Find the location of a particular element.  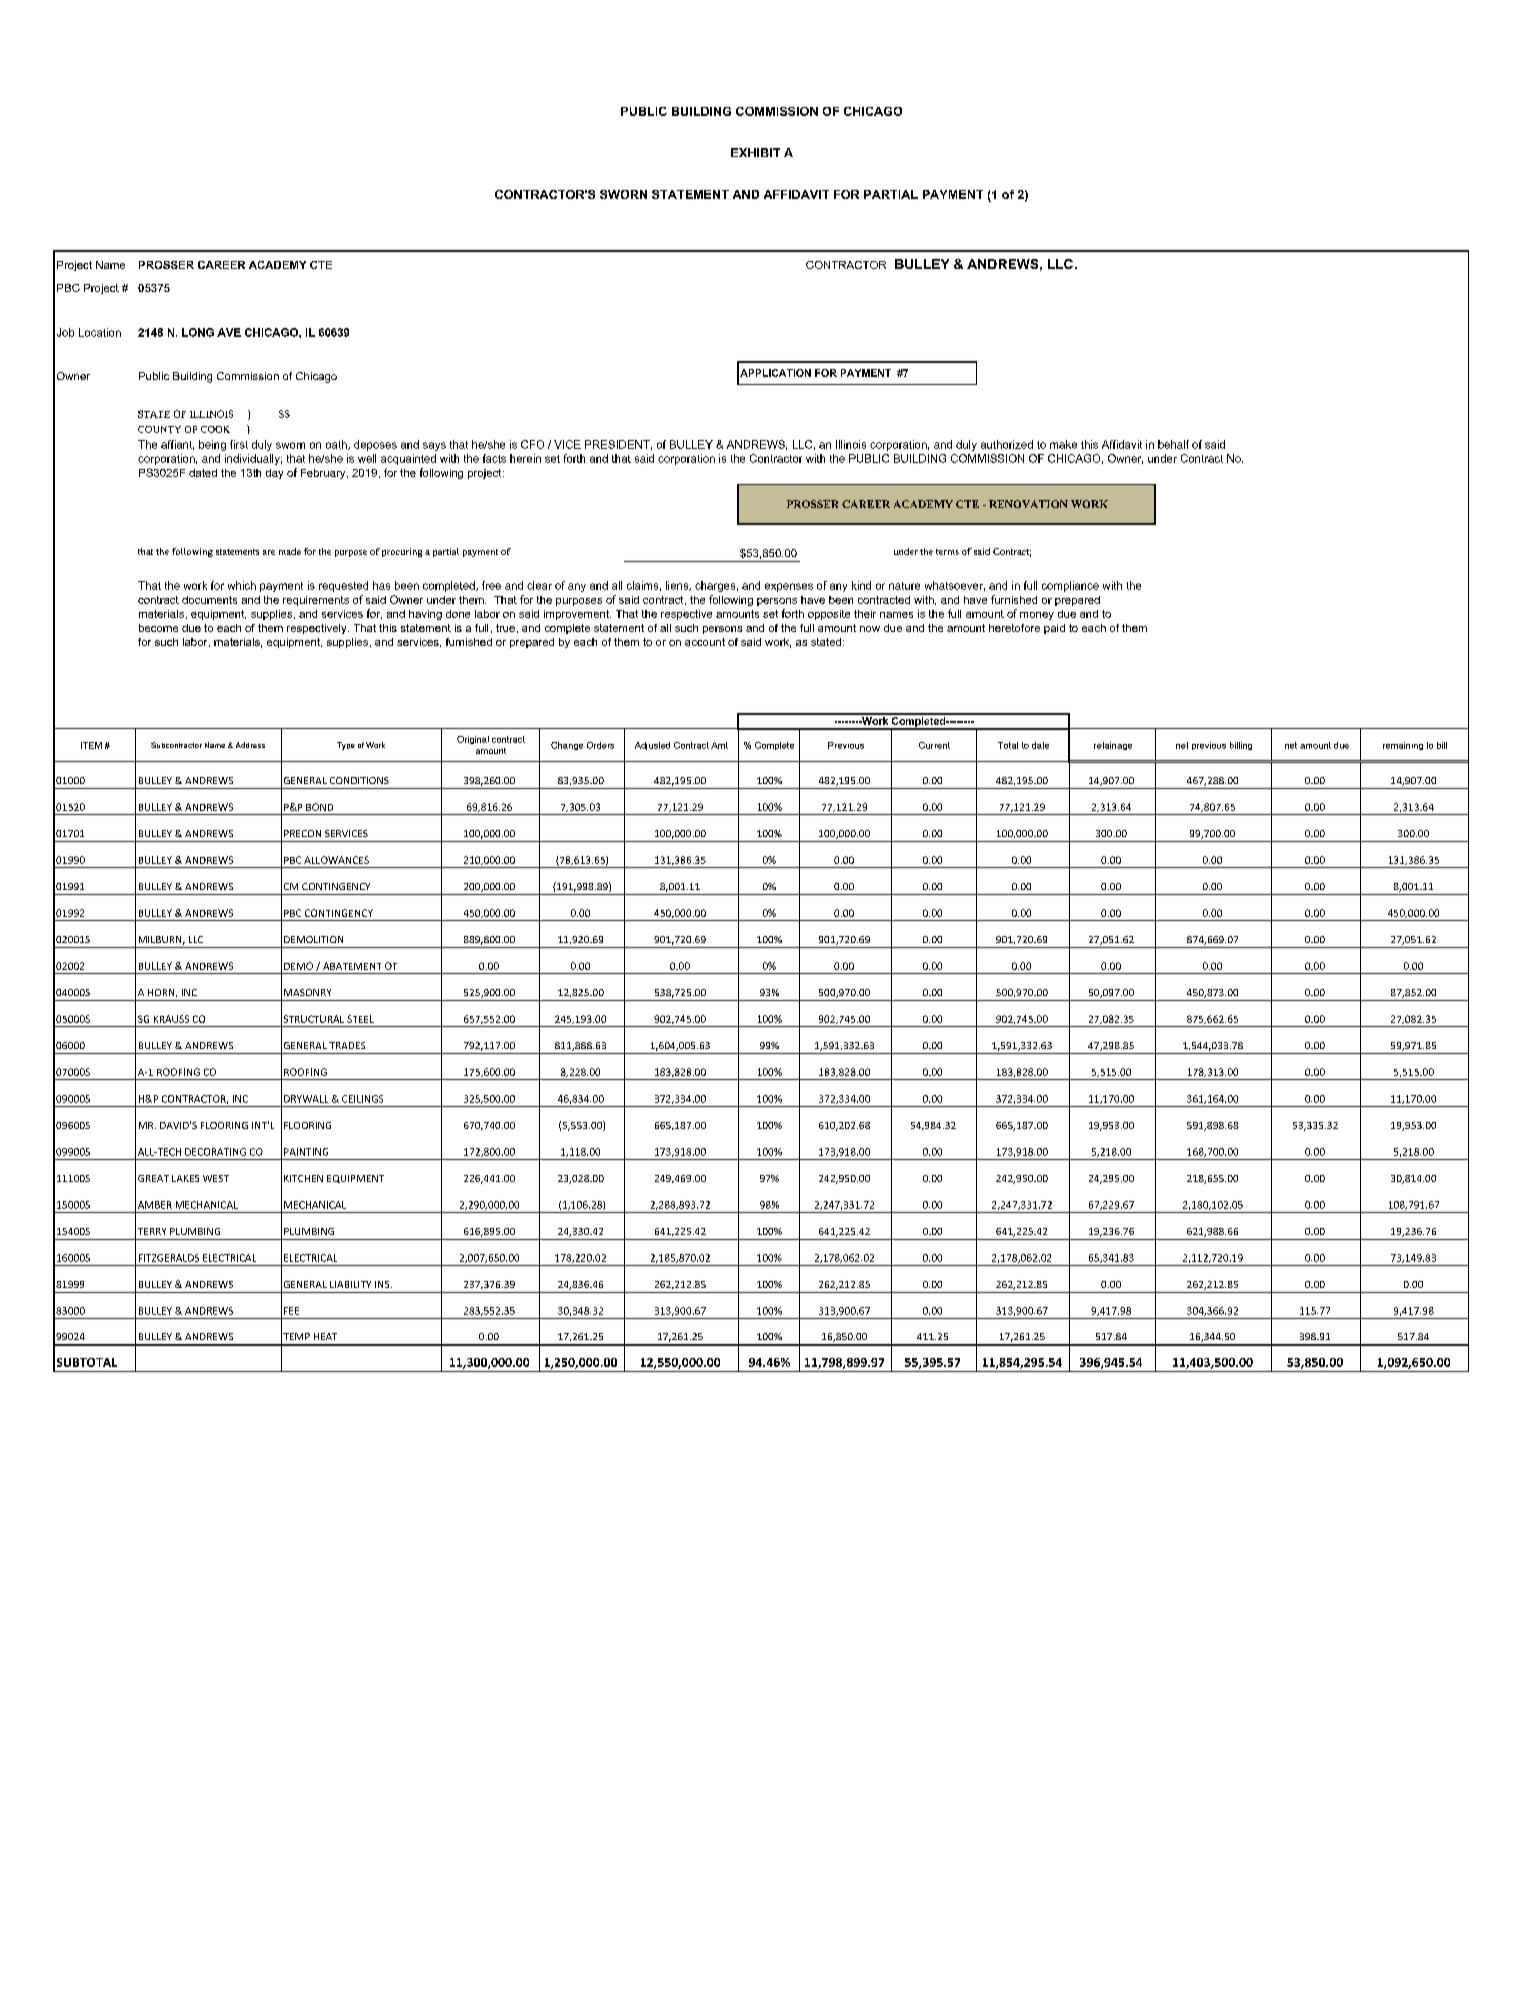

LONG is located at coordinates (198, 332).
